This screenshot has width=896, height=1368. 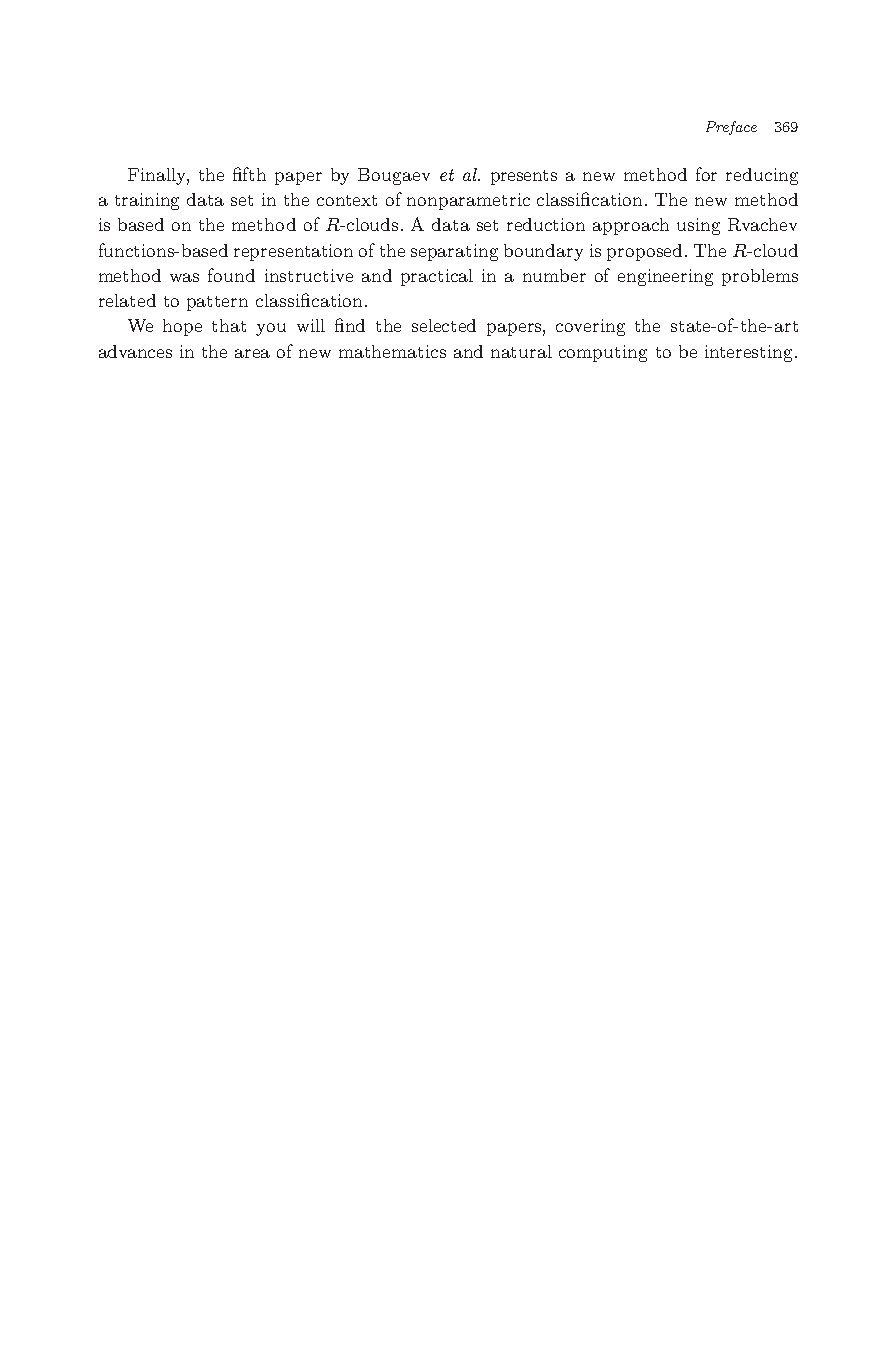 I want to click on presents, so click(x=524, y=177).
